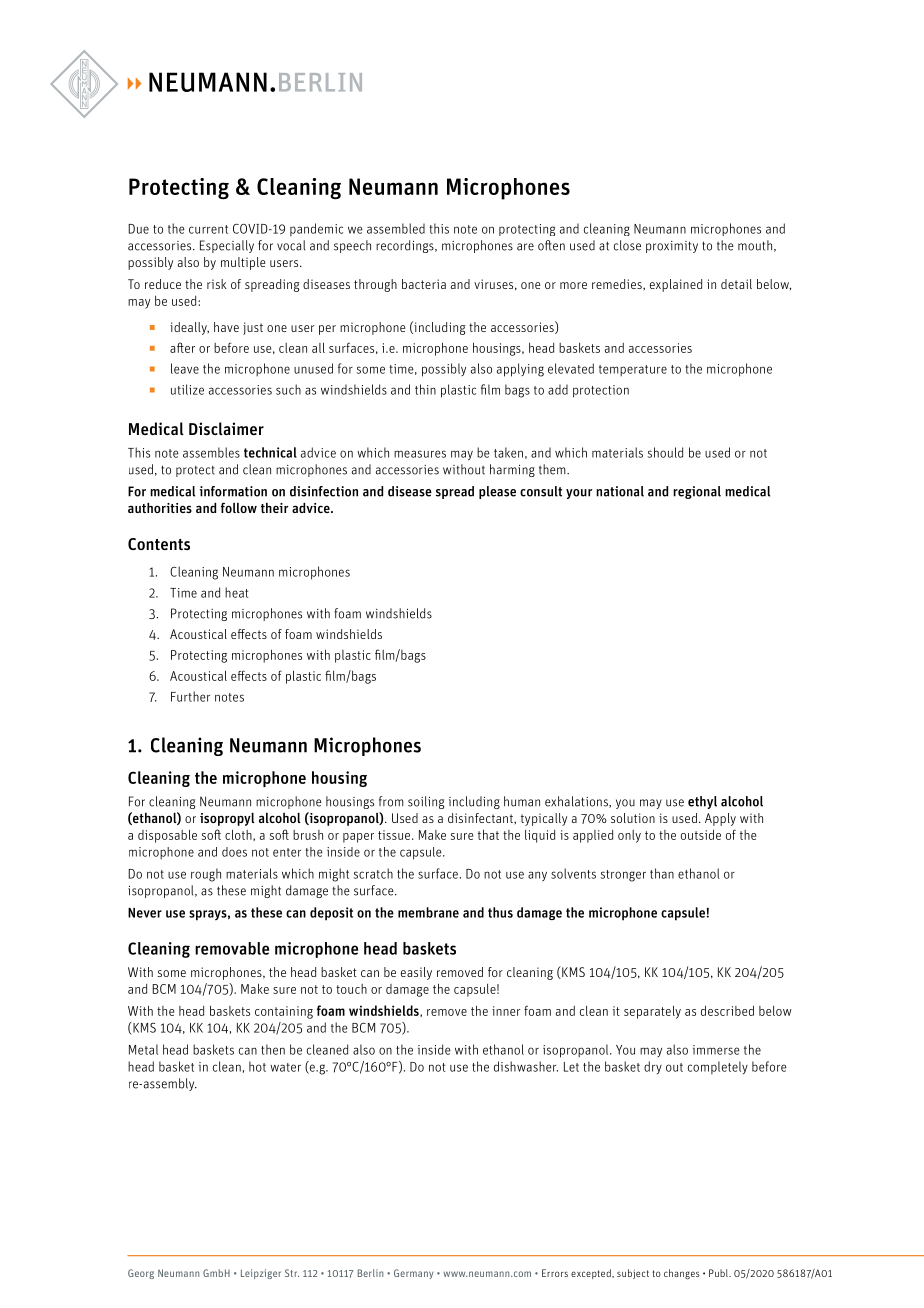  I want to click on proximity, so click(672, 247).
